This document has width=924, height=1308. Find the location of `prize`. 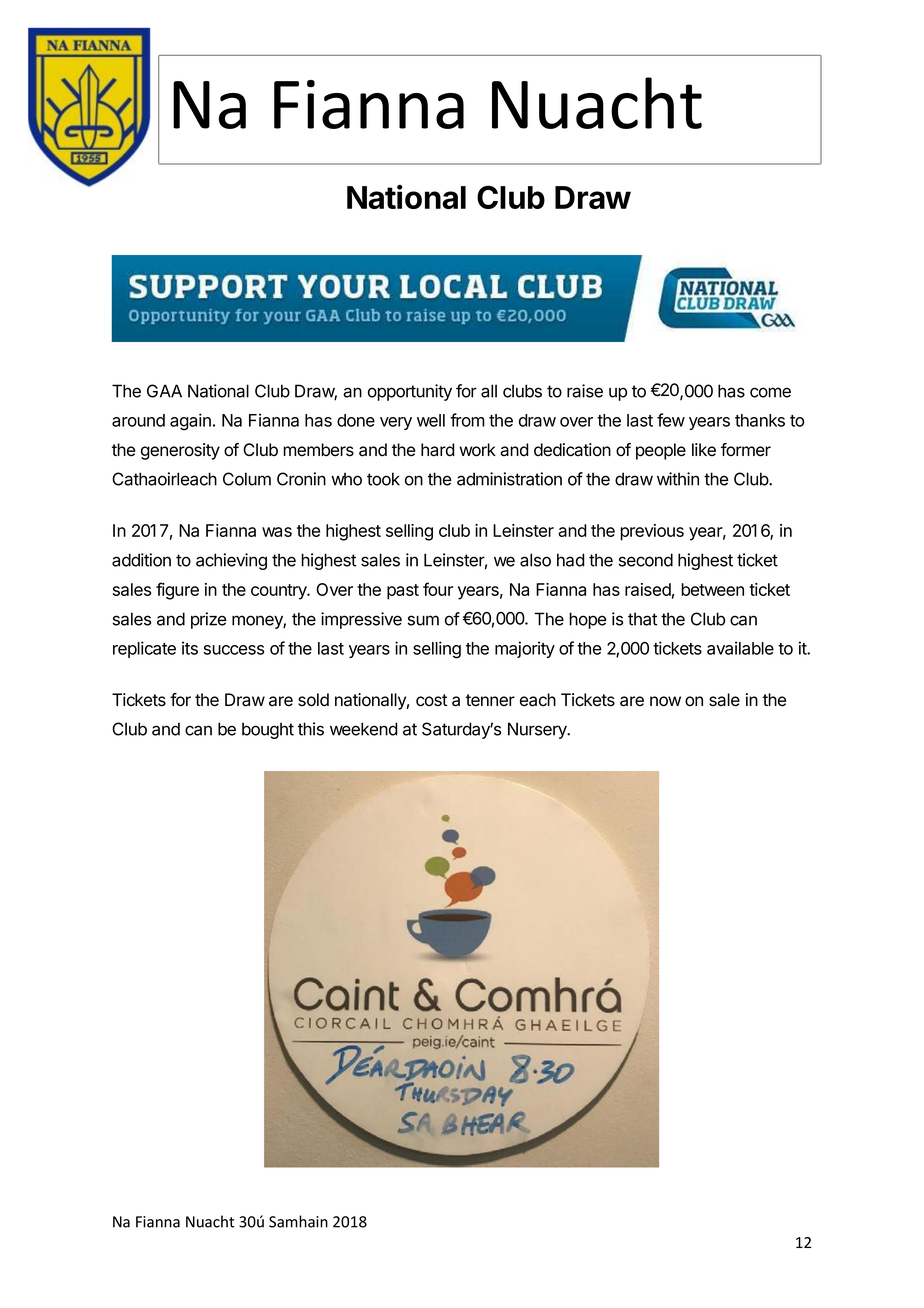

prize is located at coordinates (208, 620).
